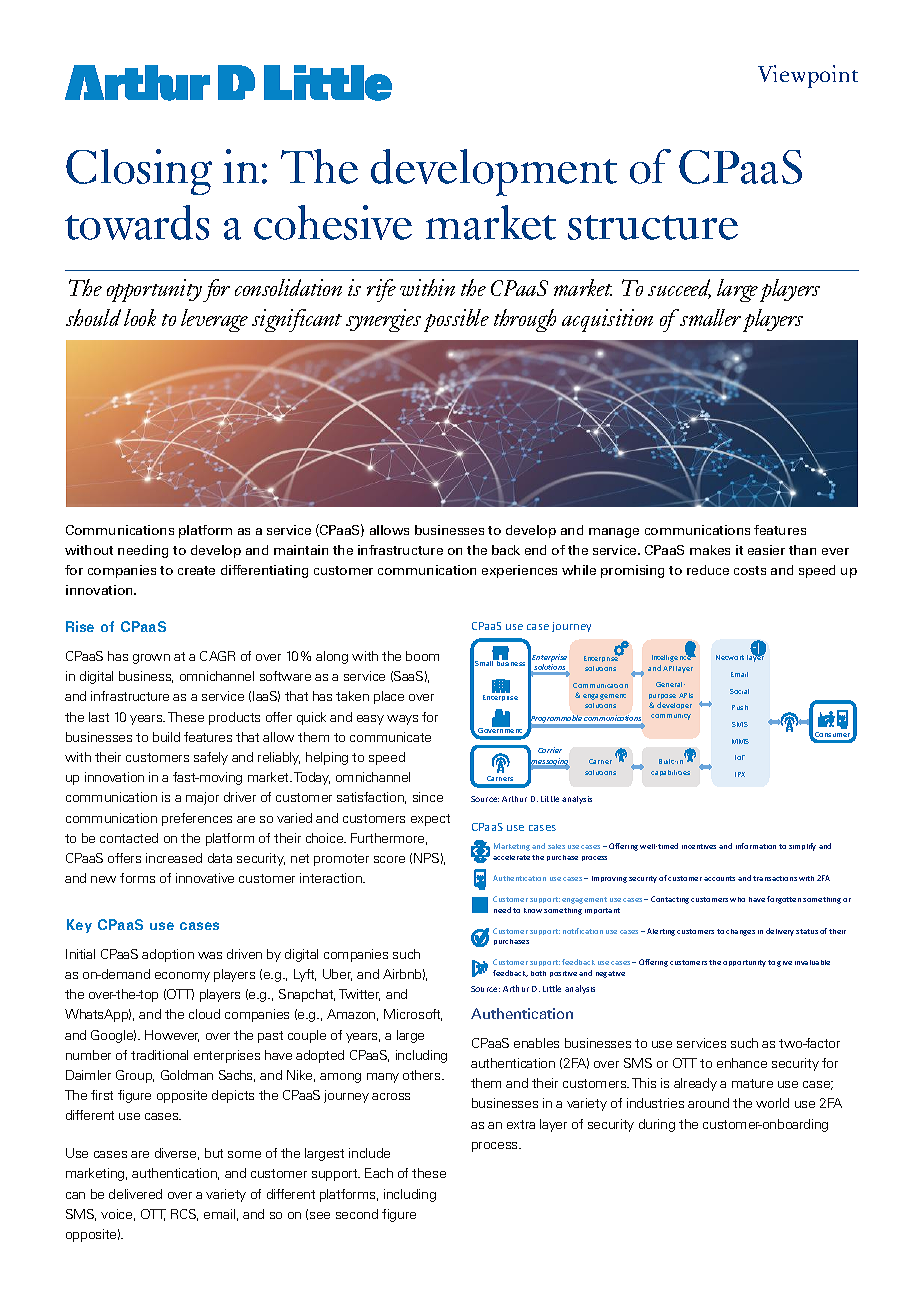 Image resolution: width=924 pixels, height=1308 pixels. Describe the element at coordinates (139, 172) in the image. I see `Closing` at that location.
